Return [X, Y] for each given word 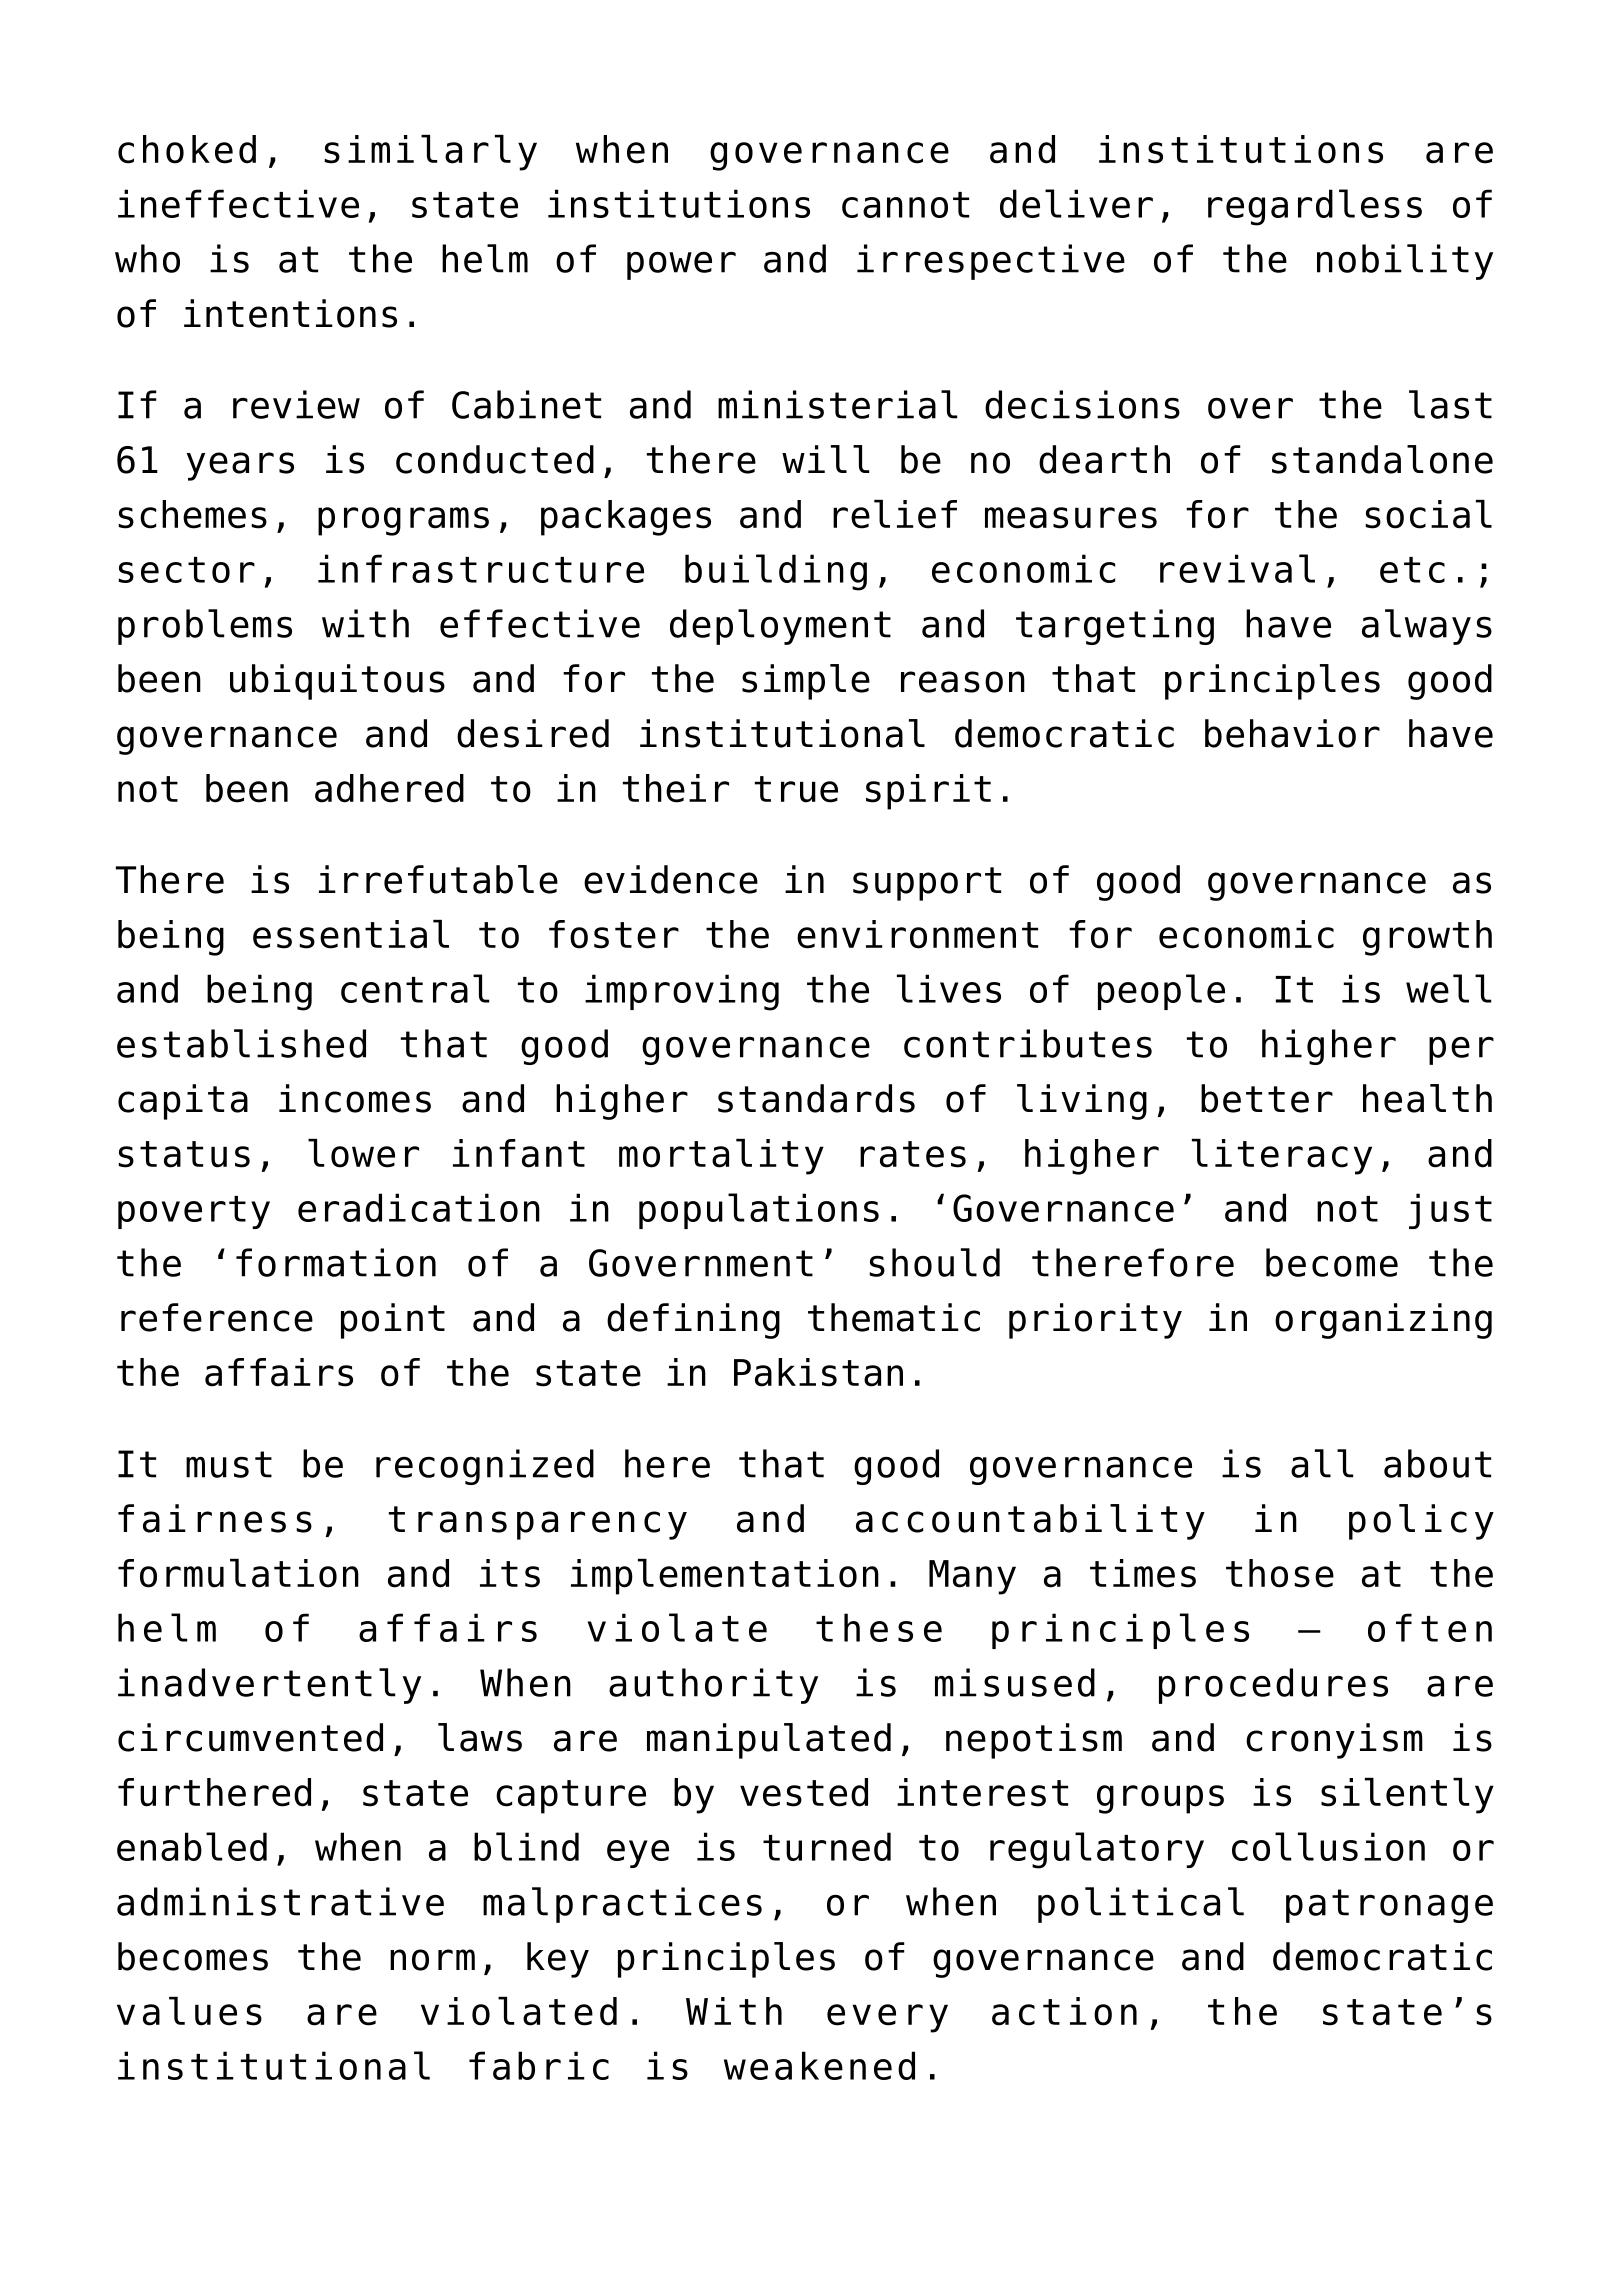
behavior [1292, 733]
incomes [355, 1098]
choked [187, 149]
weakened [819, 2065]
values [189, 2011]
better [1267, 1098]
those [1280, 1573]
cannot [905, 205]
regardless [1315, 207]
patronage [1389, 1906]
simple [806, 682]
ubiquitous [337, 682]
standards [816, 1098]
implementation [725, 1577]
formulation [238, 1573]
